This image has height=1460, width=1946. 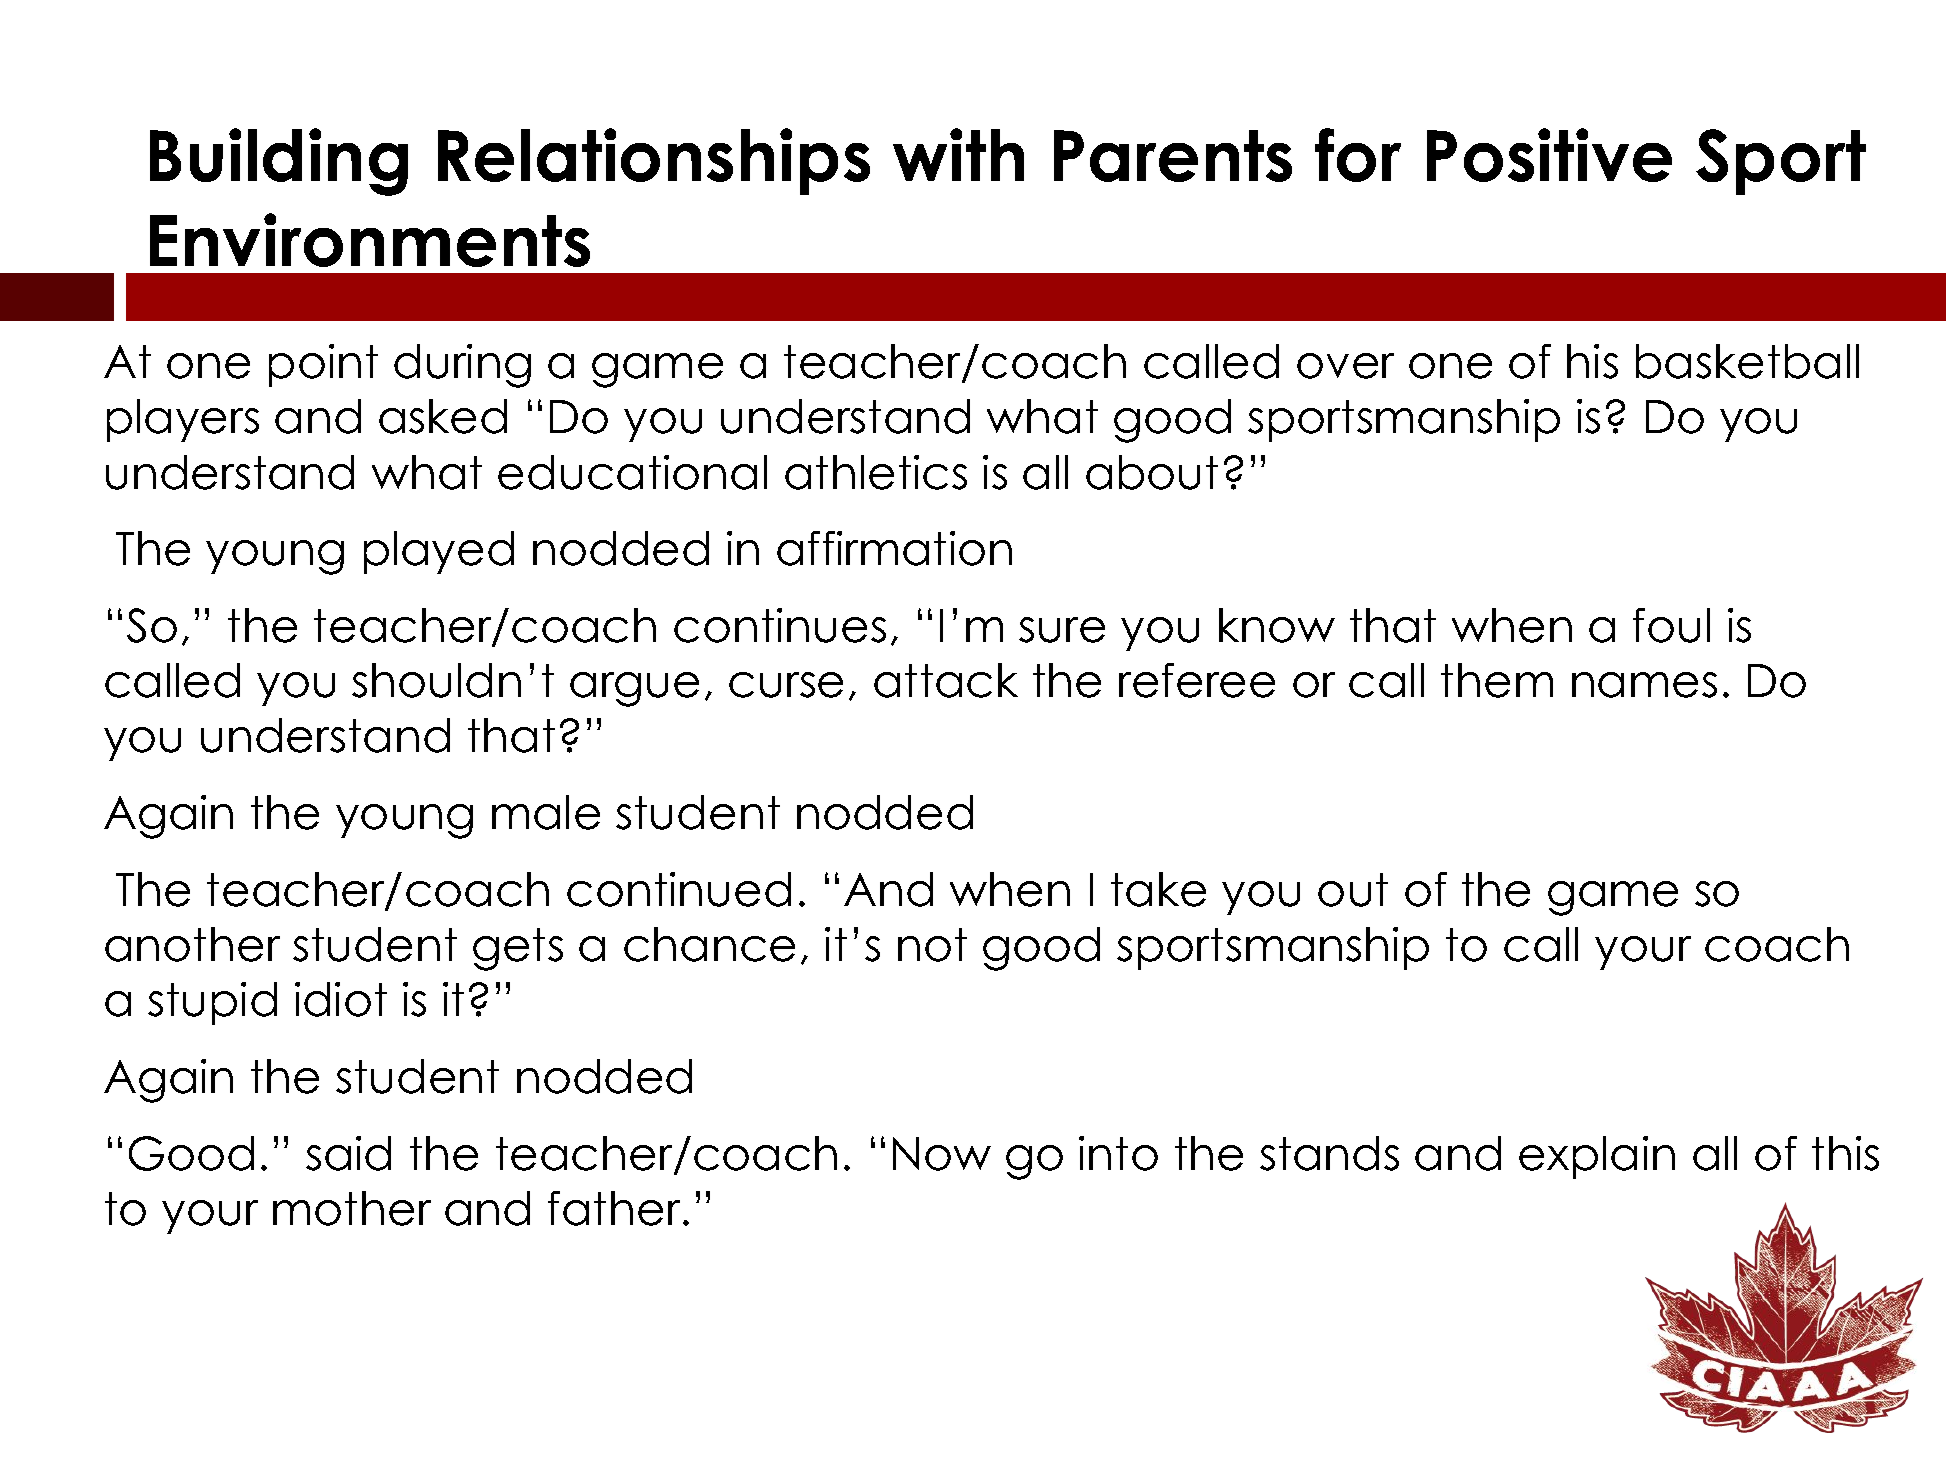 What do you see at coordinates (958, 154) in the image?
I see `with` at bounding box center [958, 154].
